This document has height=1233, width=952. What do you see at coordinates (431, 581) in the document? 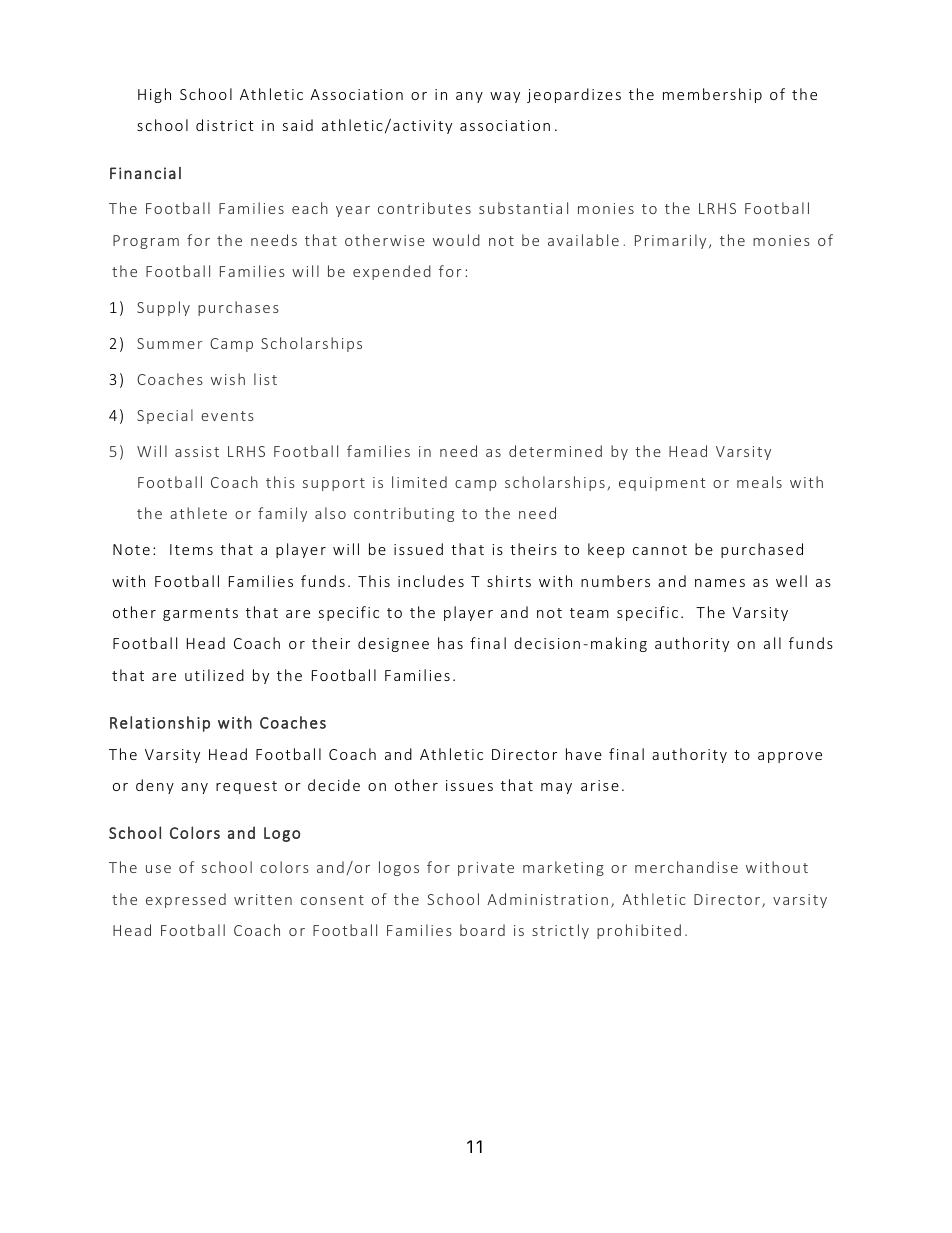
I see `includes` at bounding box center [431, 581].
